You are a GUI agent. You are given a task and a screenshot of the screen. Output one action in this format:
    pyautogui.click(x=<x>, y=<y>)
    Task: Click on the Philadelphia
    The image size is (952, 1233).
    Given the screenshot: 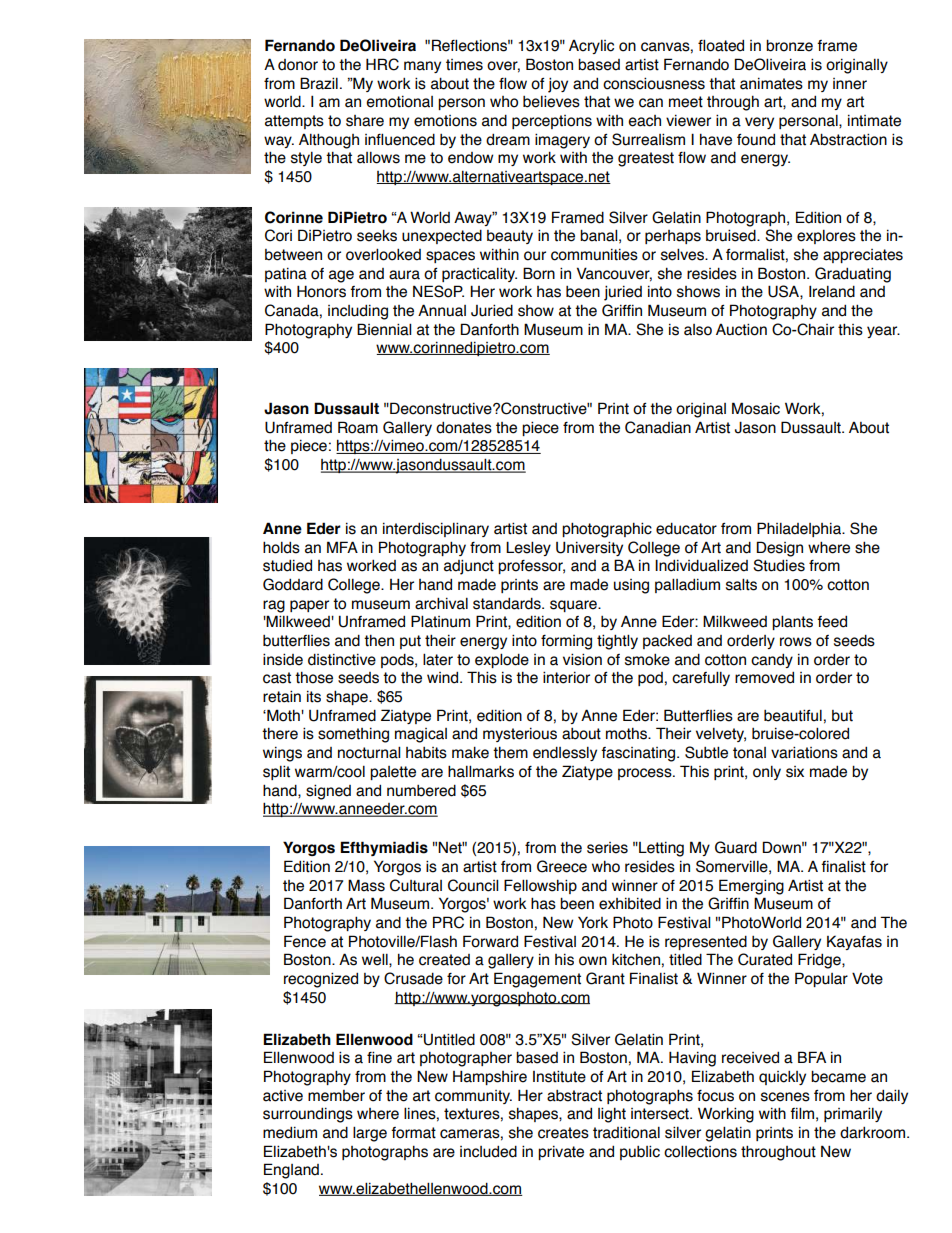 What is the action you would take?
    pyautogui.click(x=800, y=529)
